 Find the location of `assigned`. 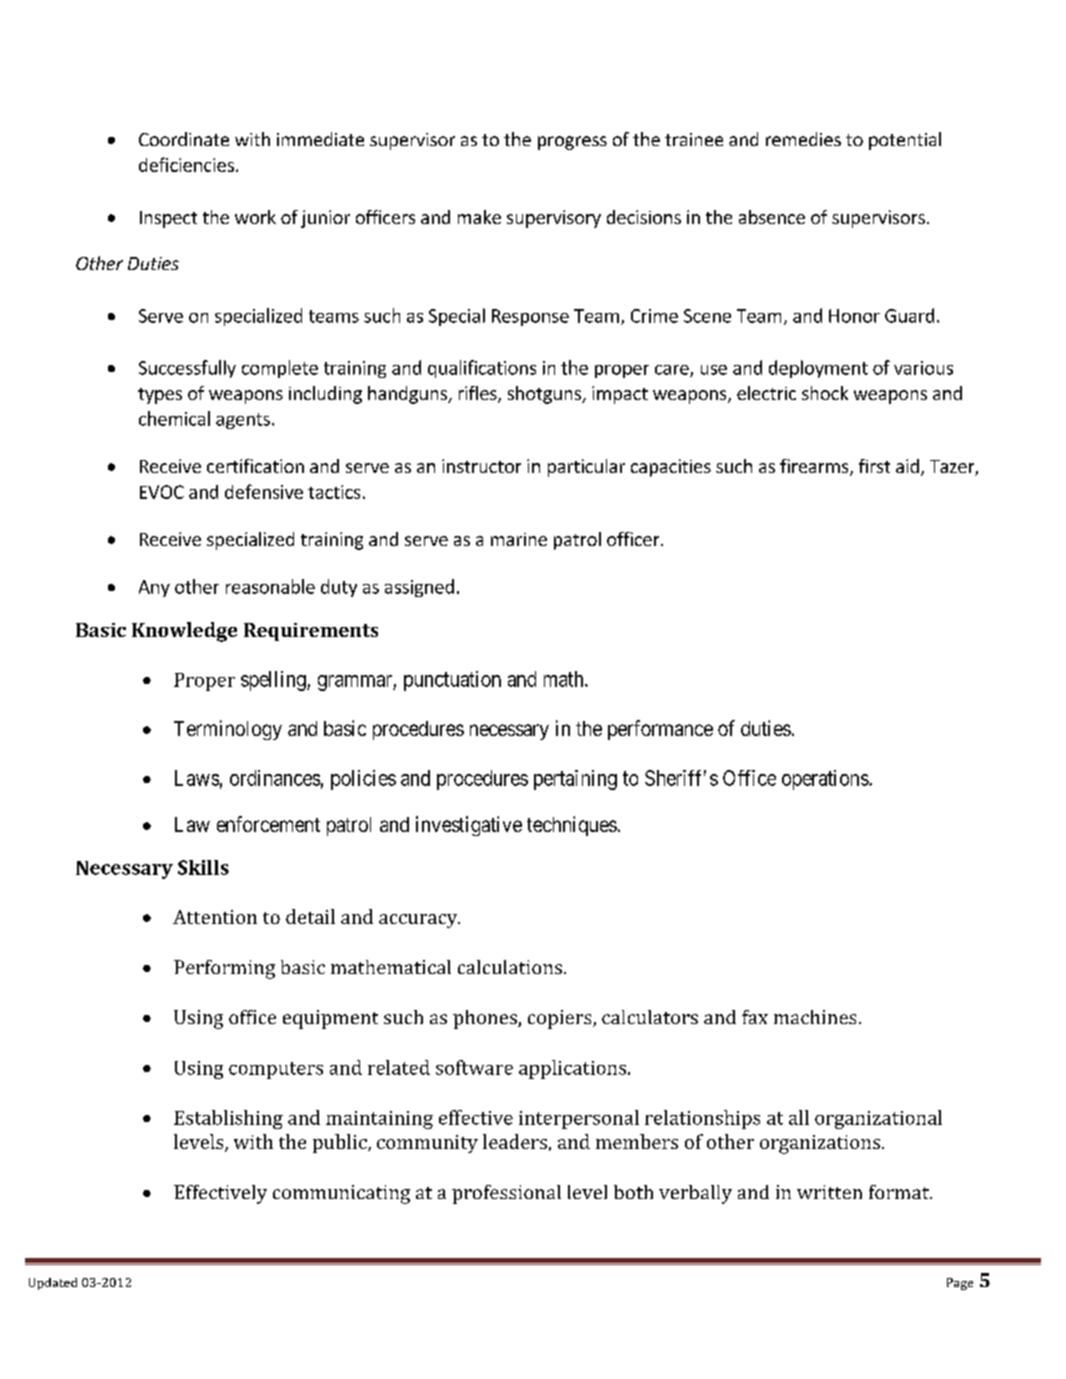

assigned is located at coordinates (419, 588).
